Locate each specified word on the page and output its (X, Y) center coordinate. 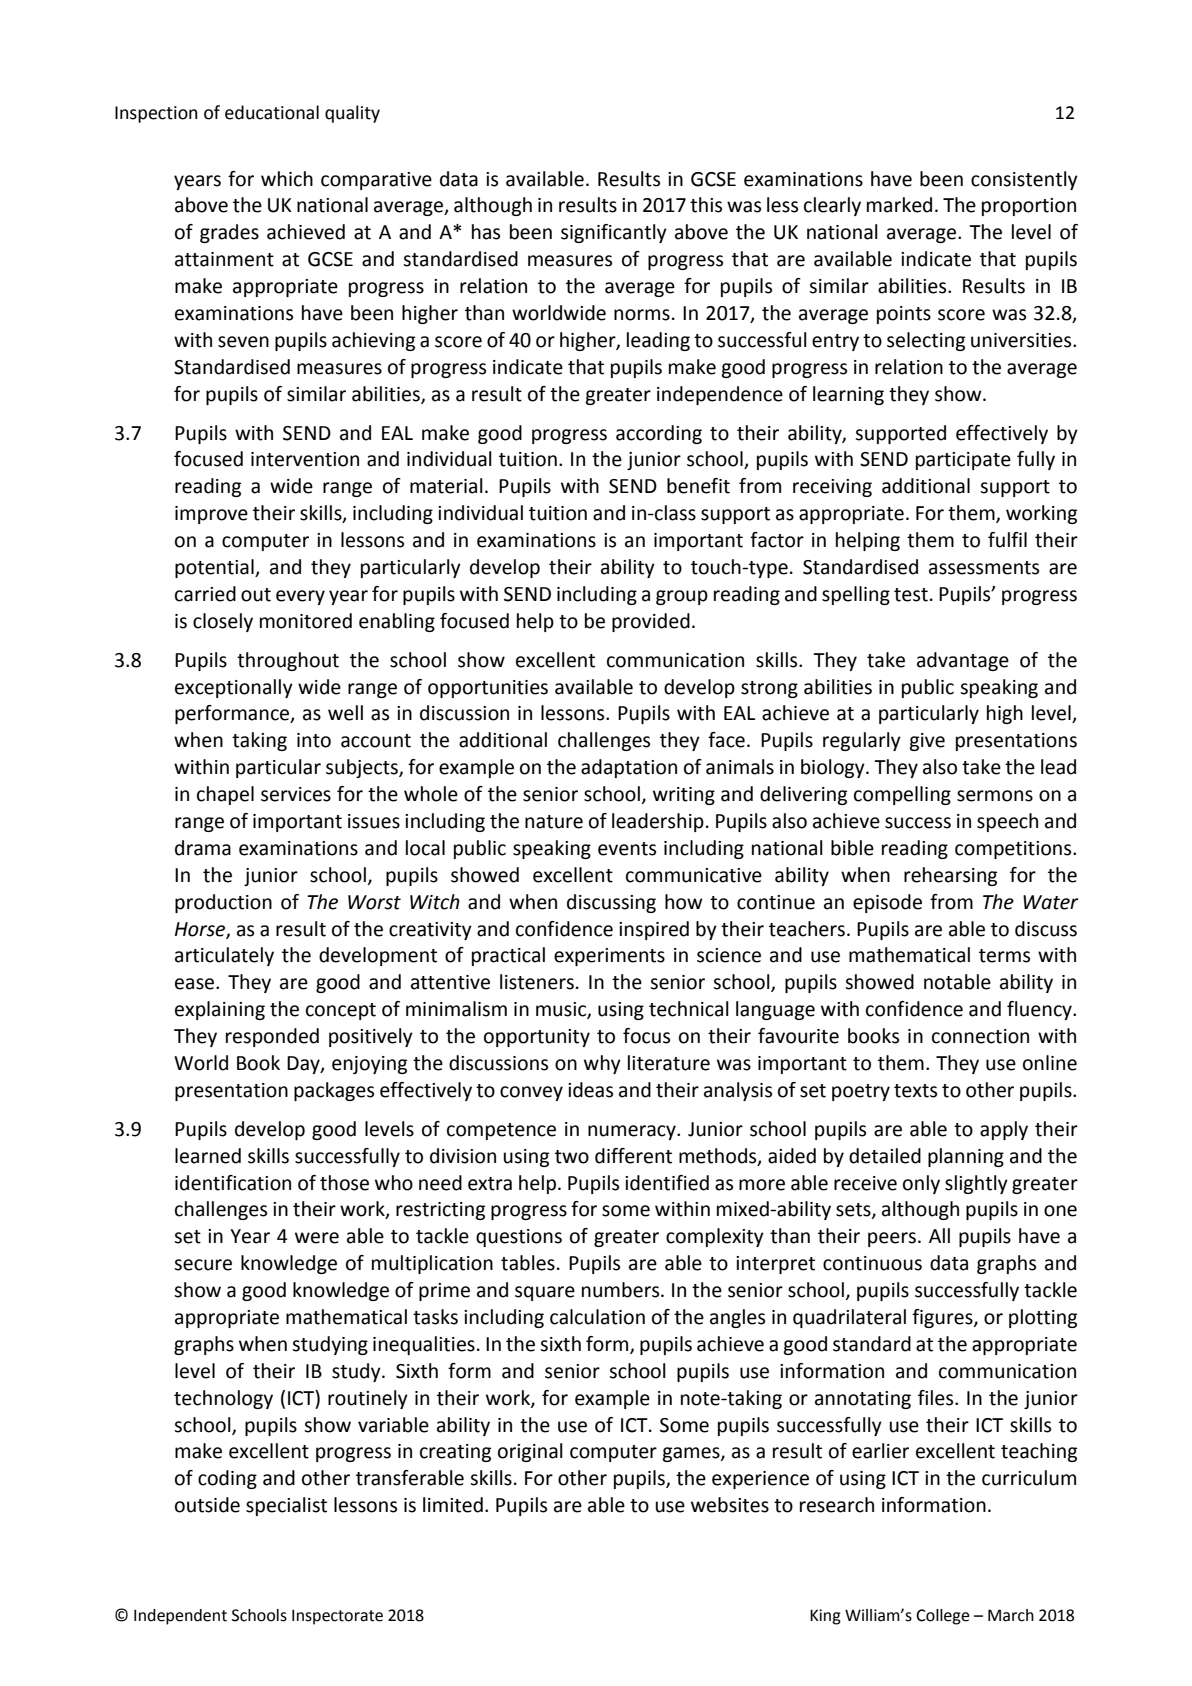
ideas (590, 1090)
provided (651, 622)
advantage (963, 661)
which (287, 179)
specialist (286, 1506)
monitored (306, 621)
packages (334, 1091)
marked (899, 205)
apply (1004, 1130)
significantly (614, 233)
